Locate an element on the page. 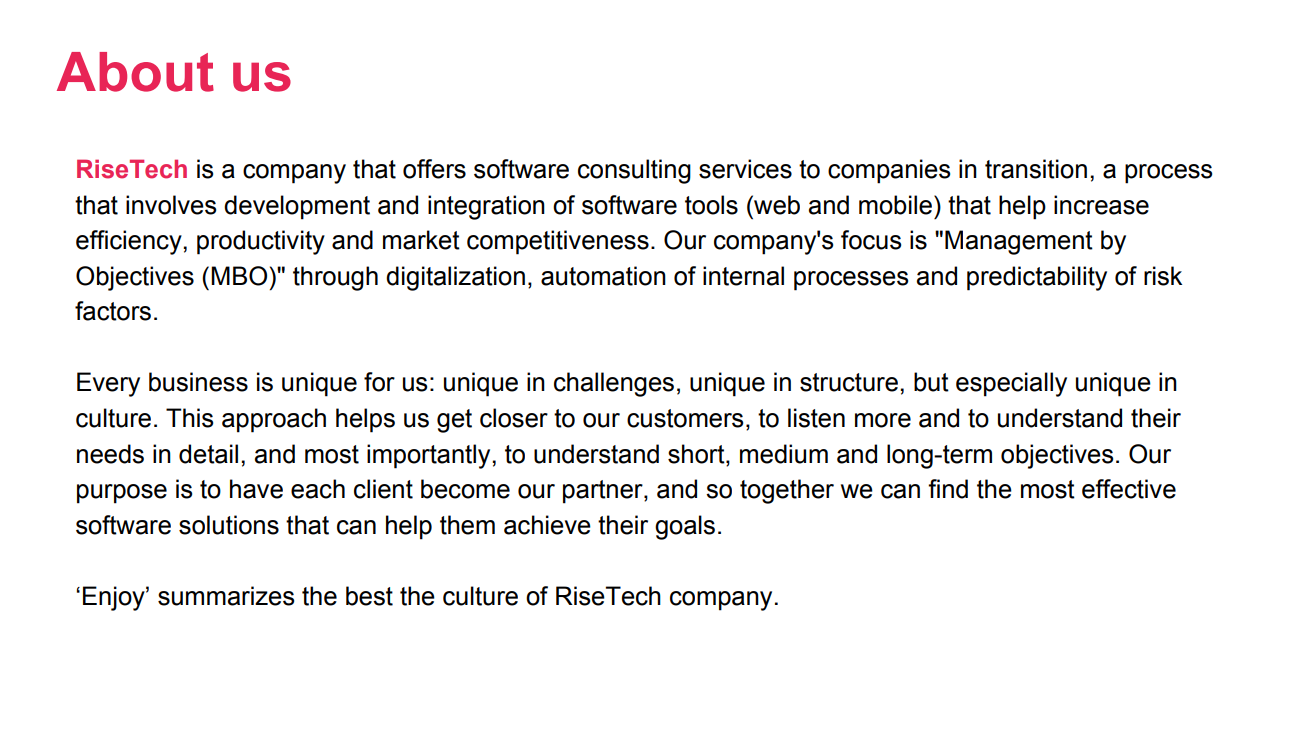  especially is located at coordinates (1011, 384).
